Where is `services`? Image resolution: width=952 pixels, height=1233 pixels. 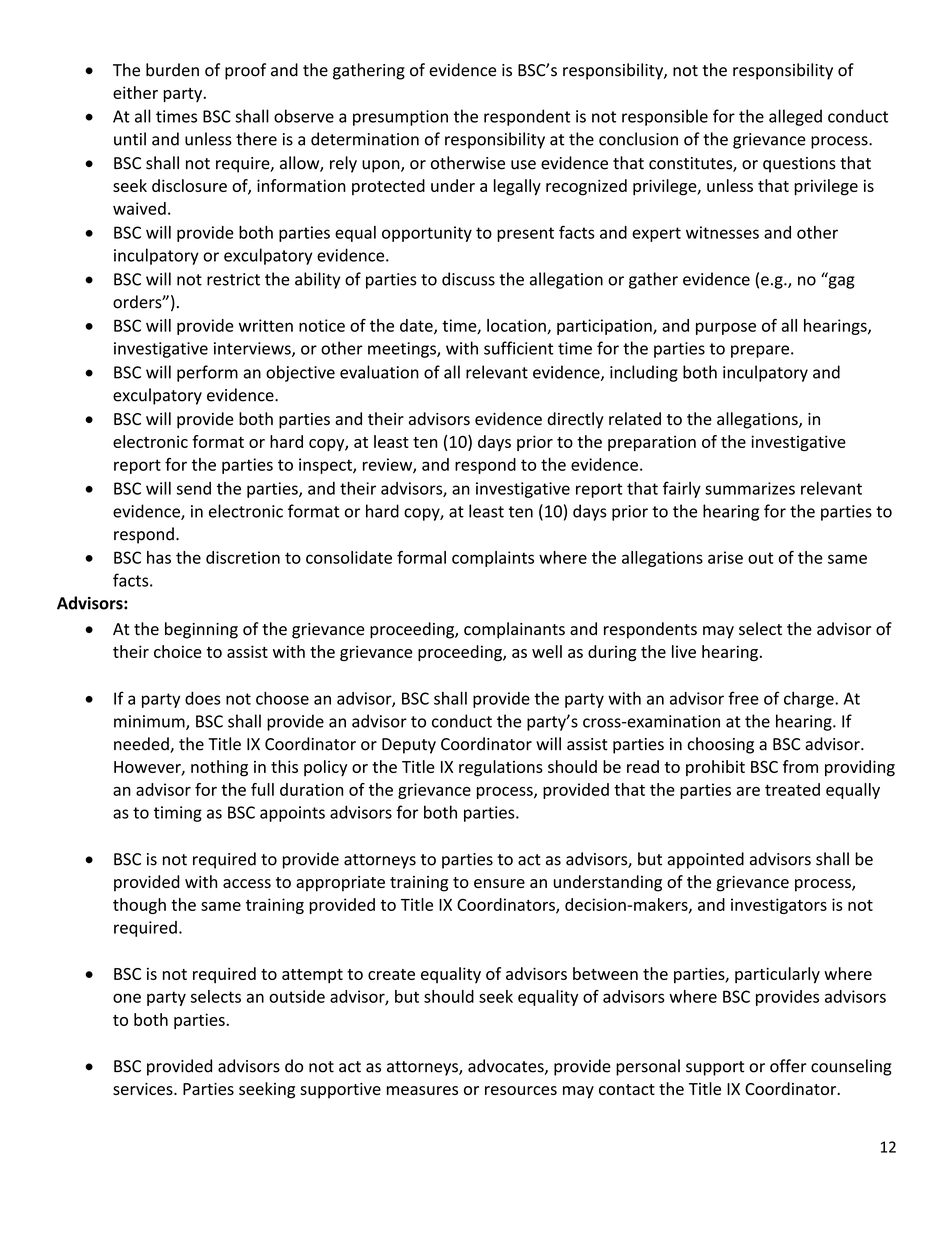
services is located at coordinates (144, 1089).
